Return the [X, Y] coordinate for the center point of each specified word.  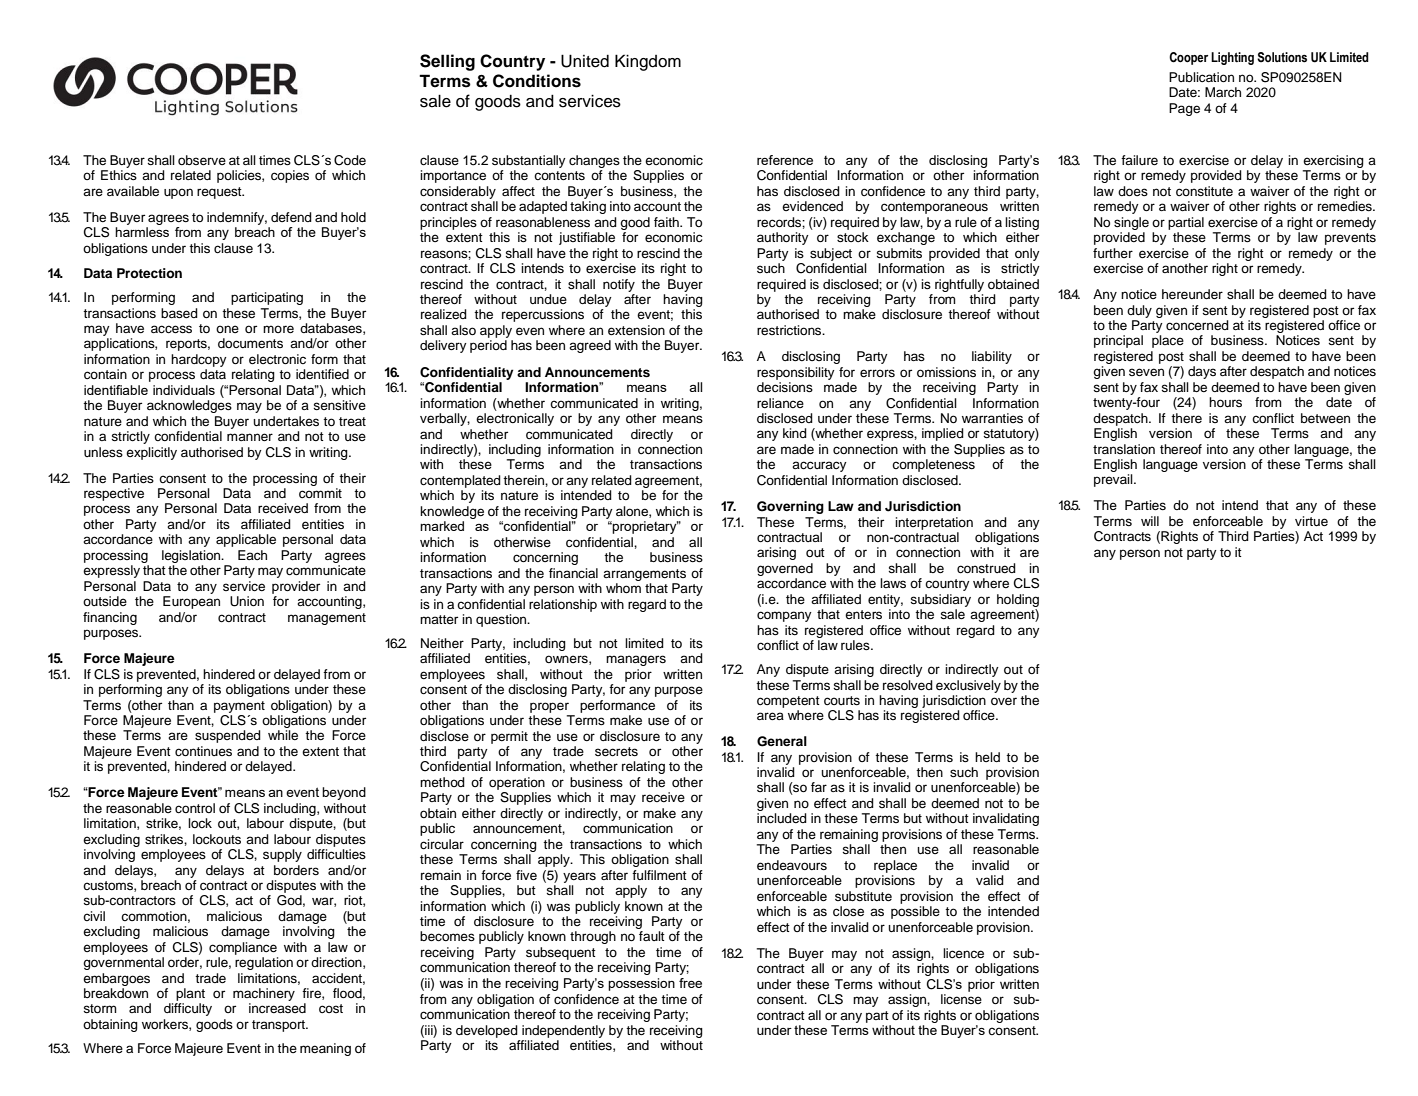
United [585, 61]
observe [202, 160]
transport [279, 1026]
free [690, 983]
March [1223, 92]
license [961, 999]
